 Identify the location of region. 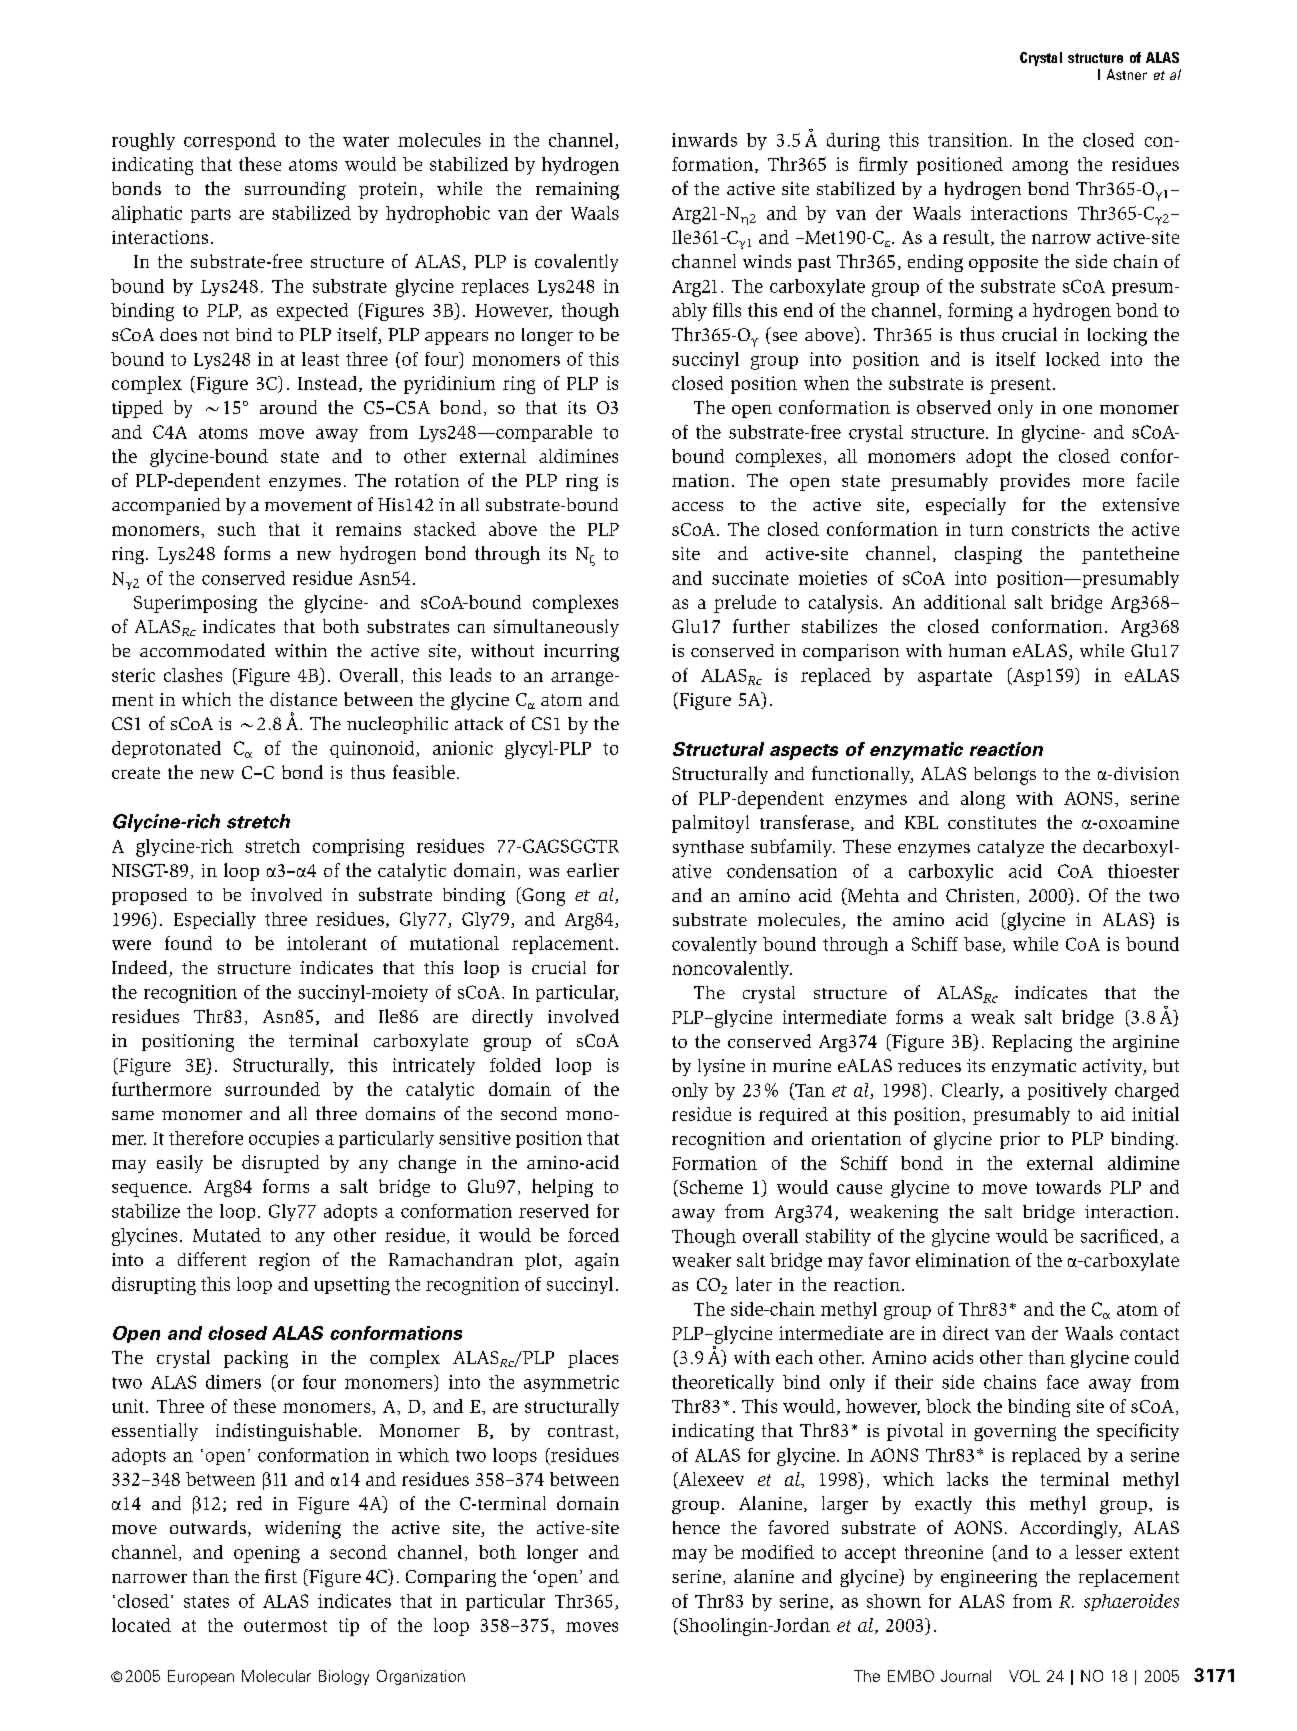
(284, 1262).
